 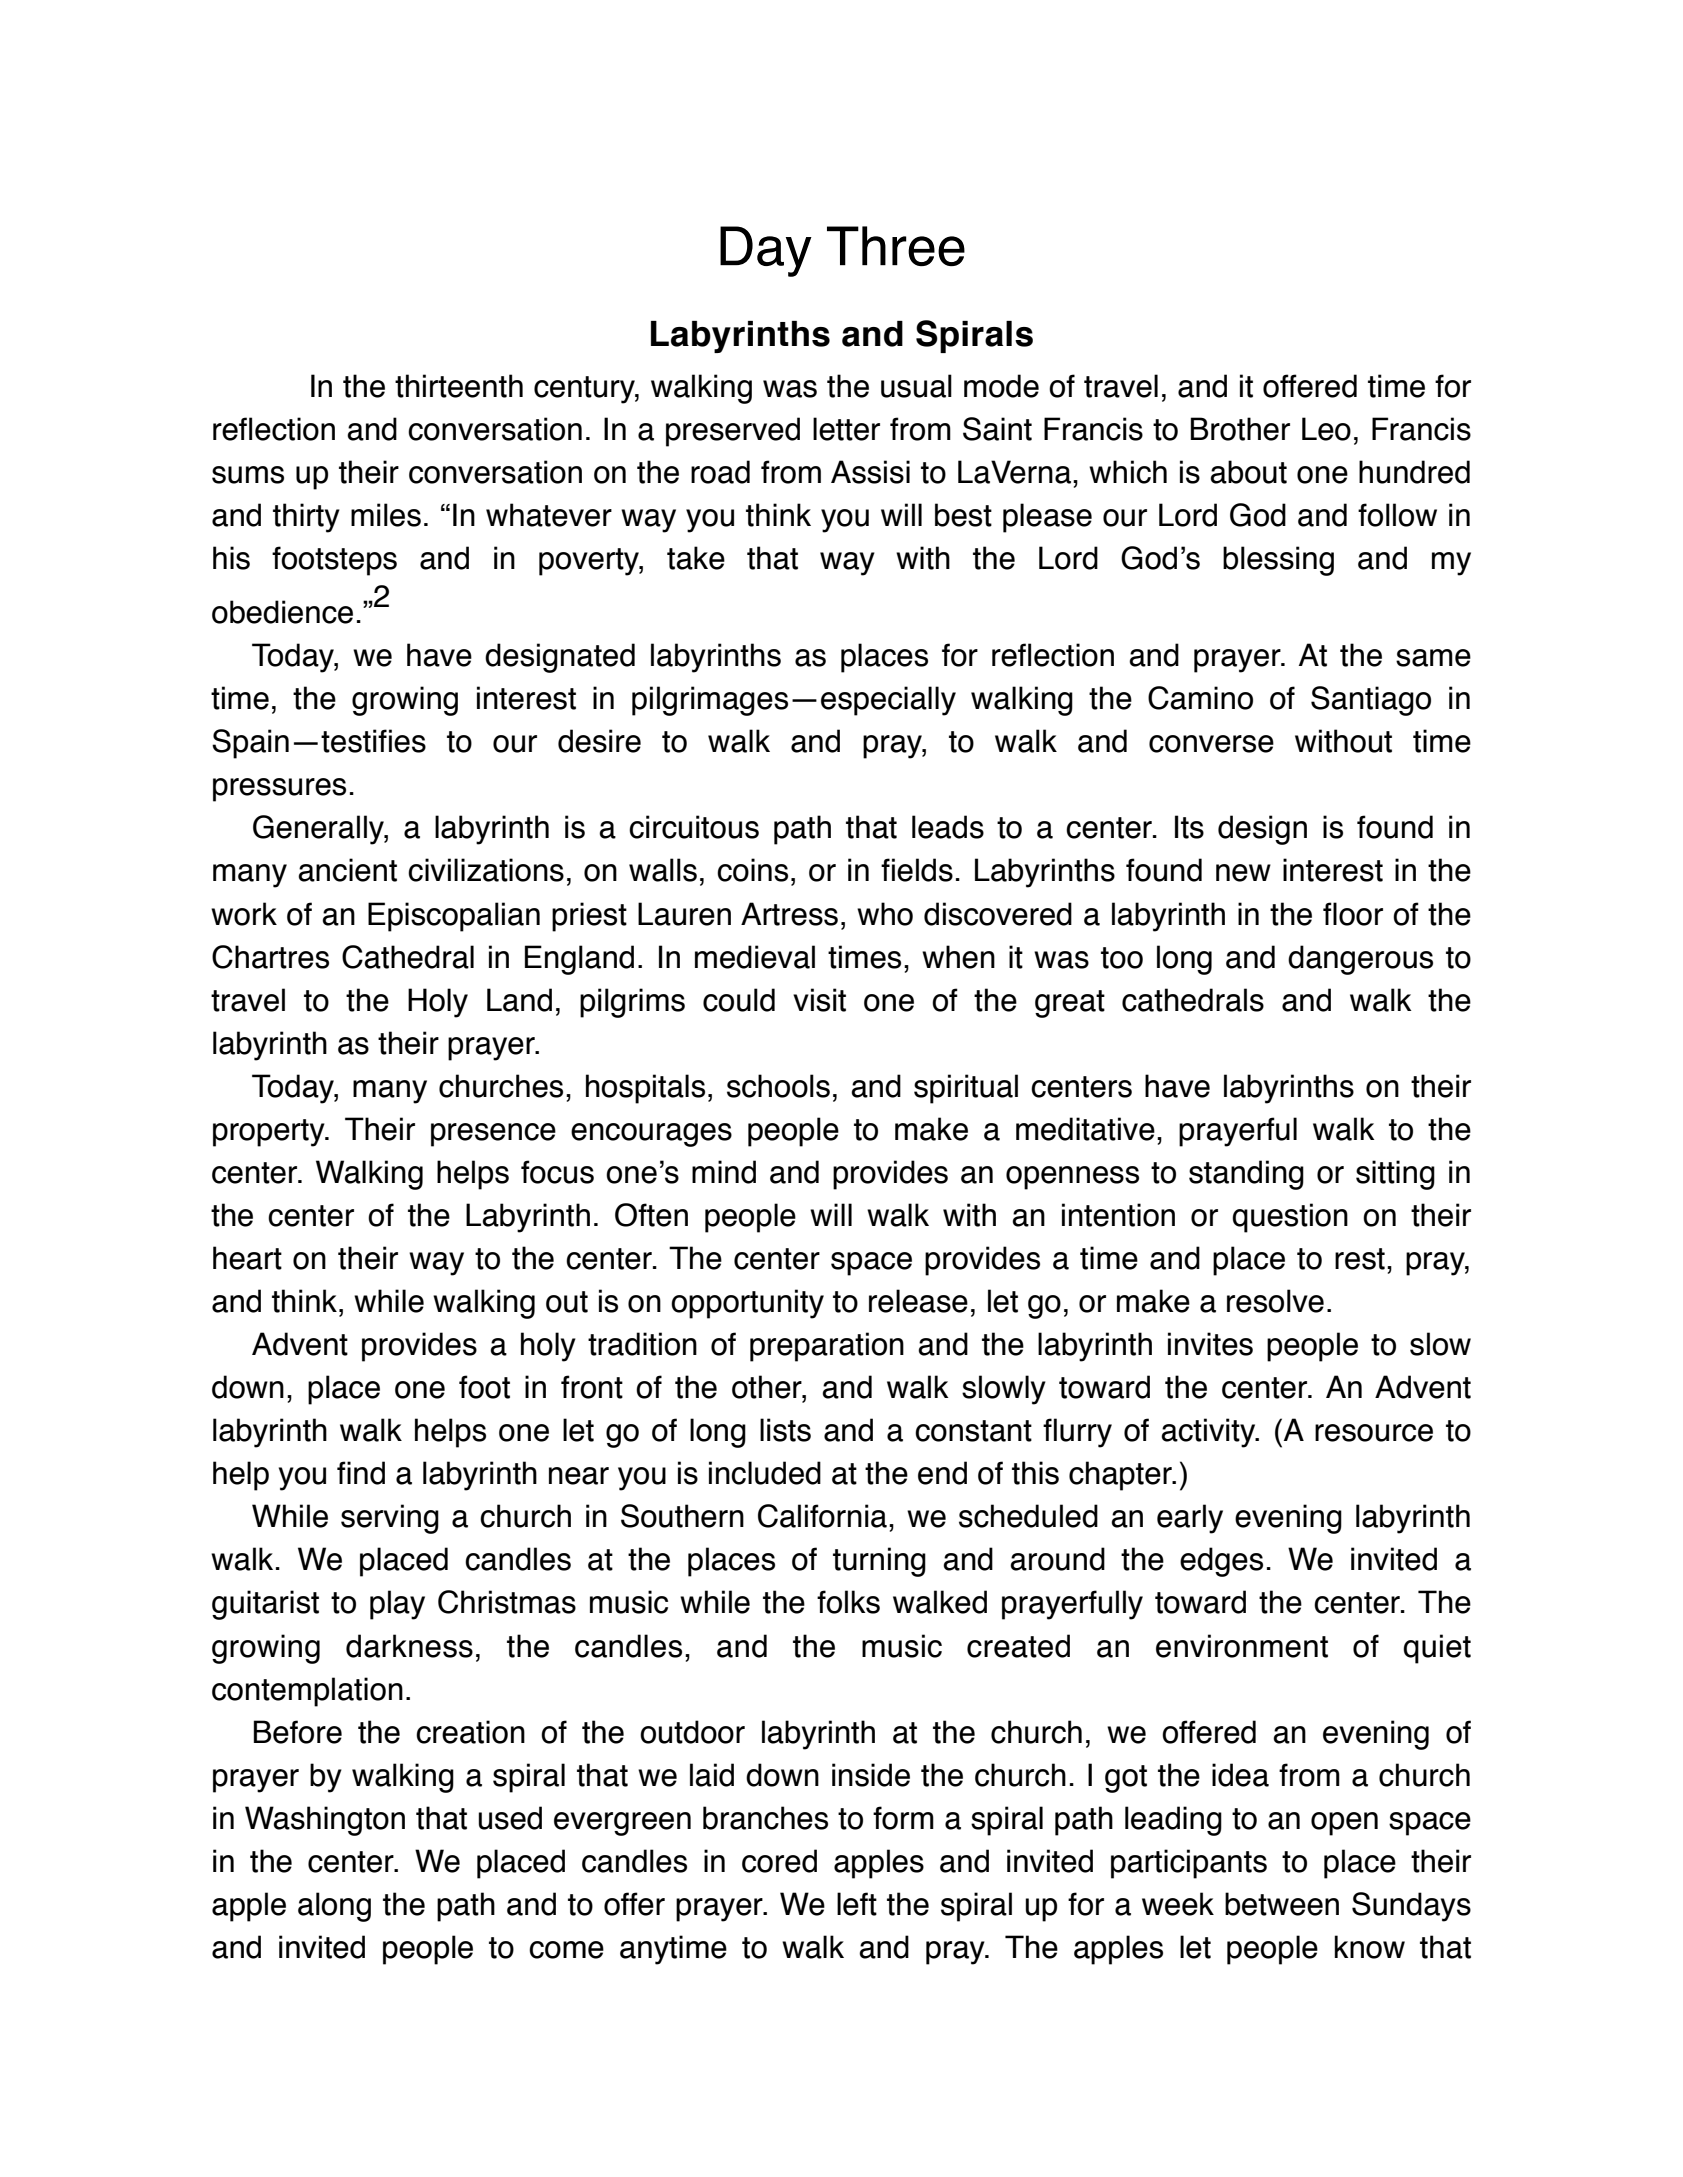 I want to click on between, so click(x=1282, y=1904).
